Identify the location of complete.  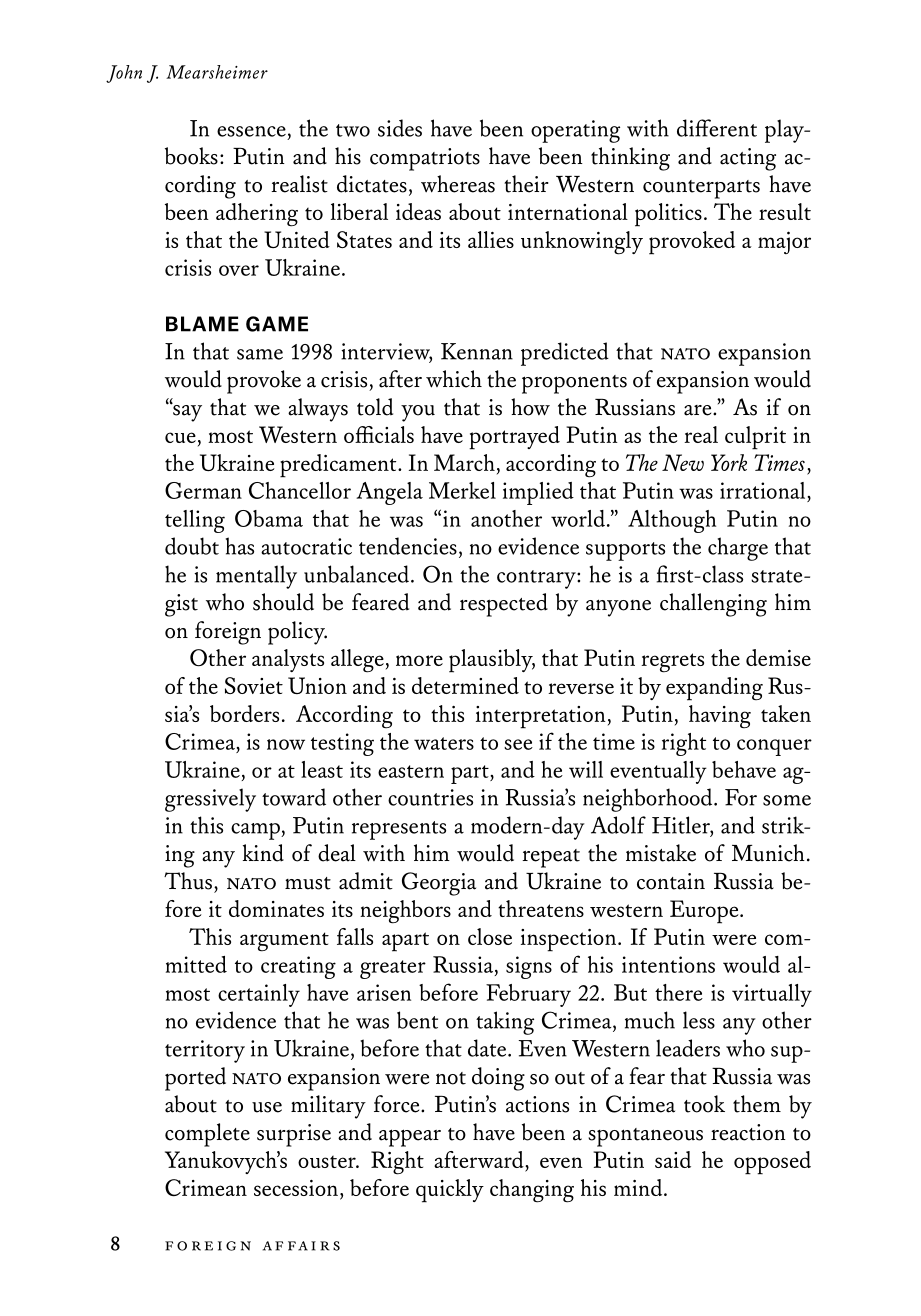
(207, 1135).
